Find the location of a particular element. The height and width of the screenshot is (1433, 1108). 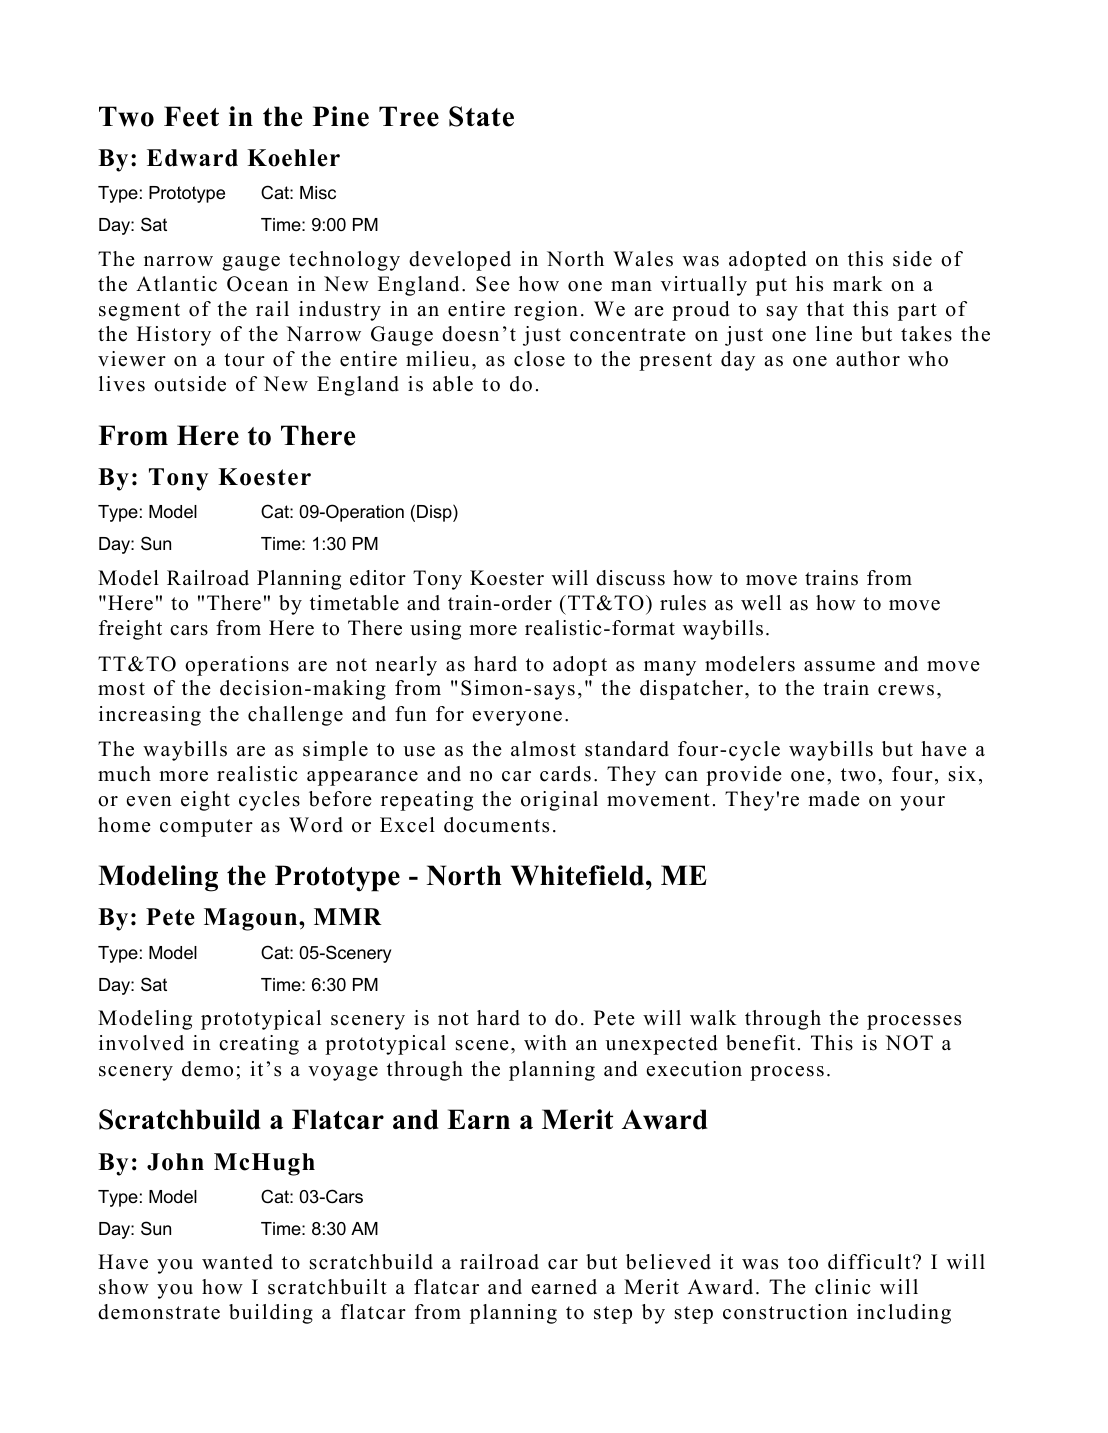

tour is located at coordinates (244, 360).
